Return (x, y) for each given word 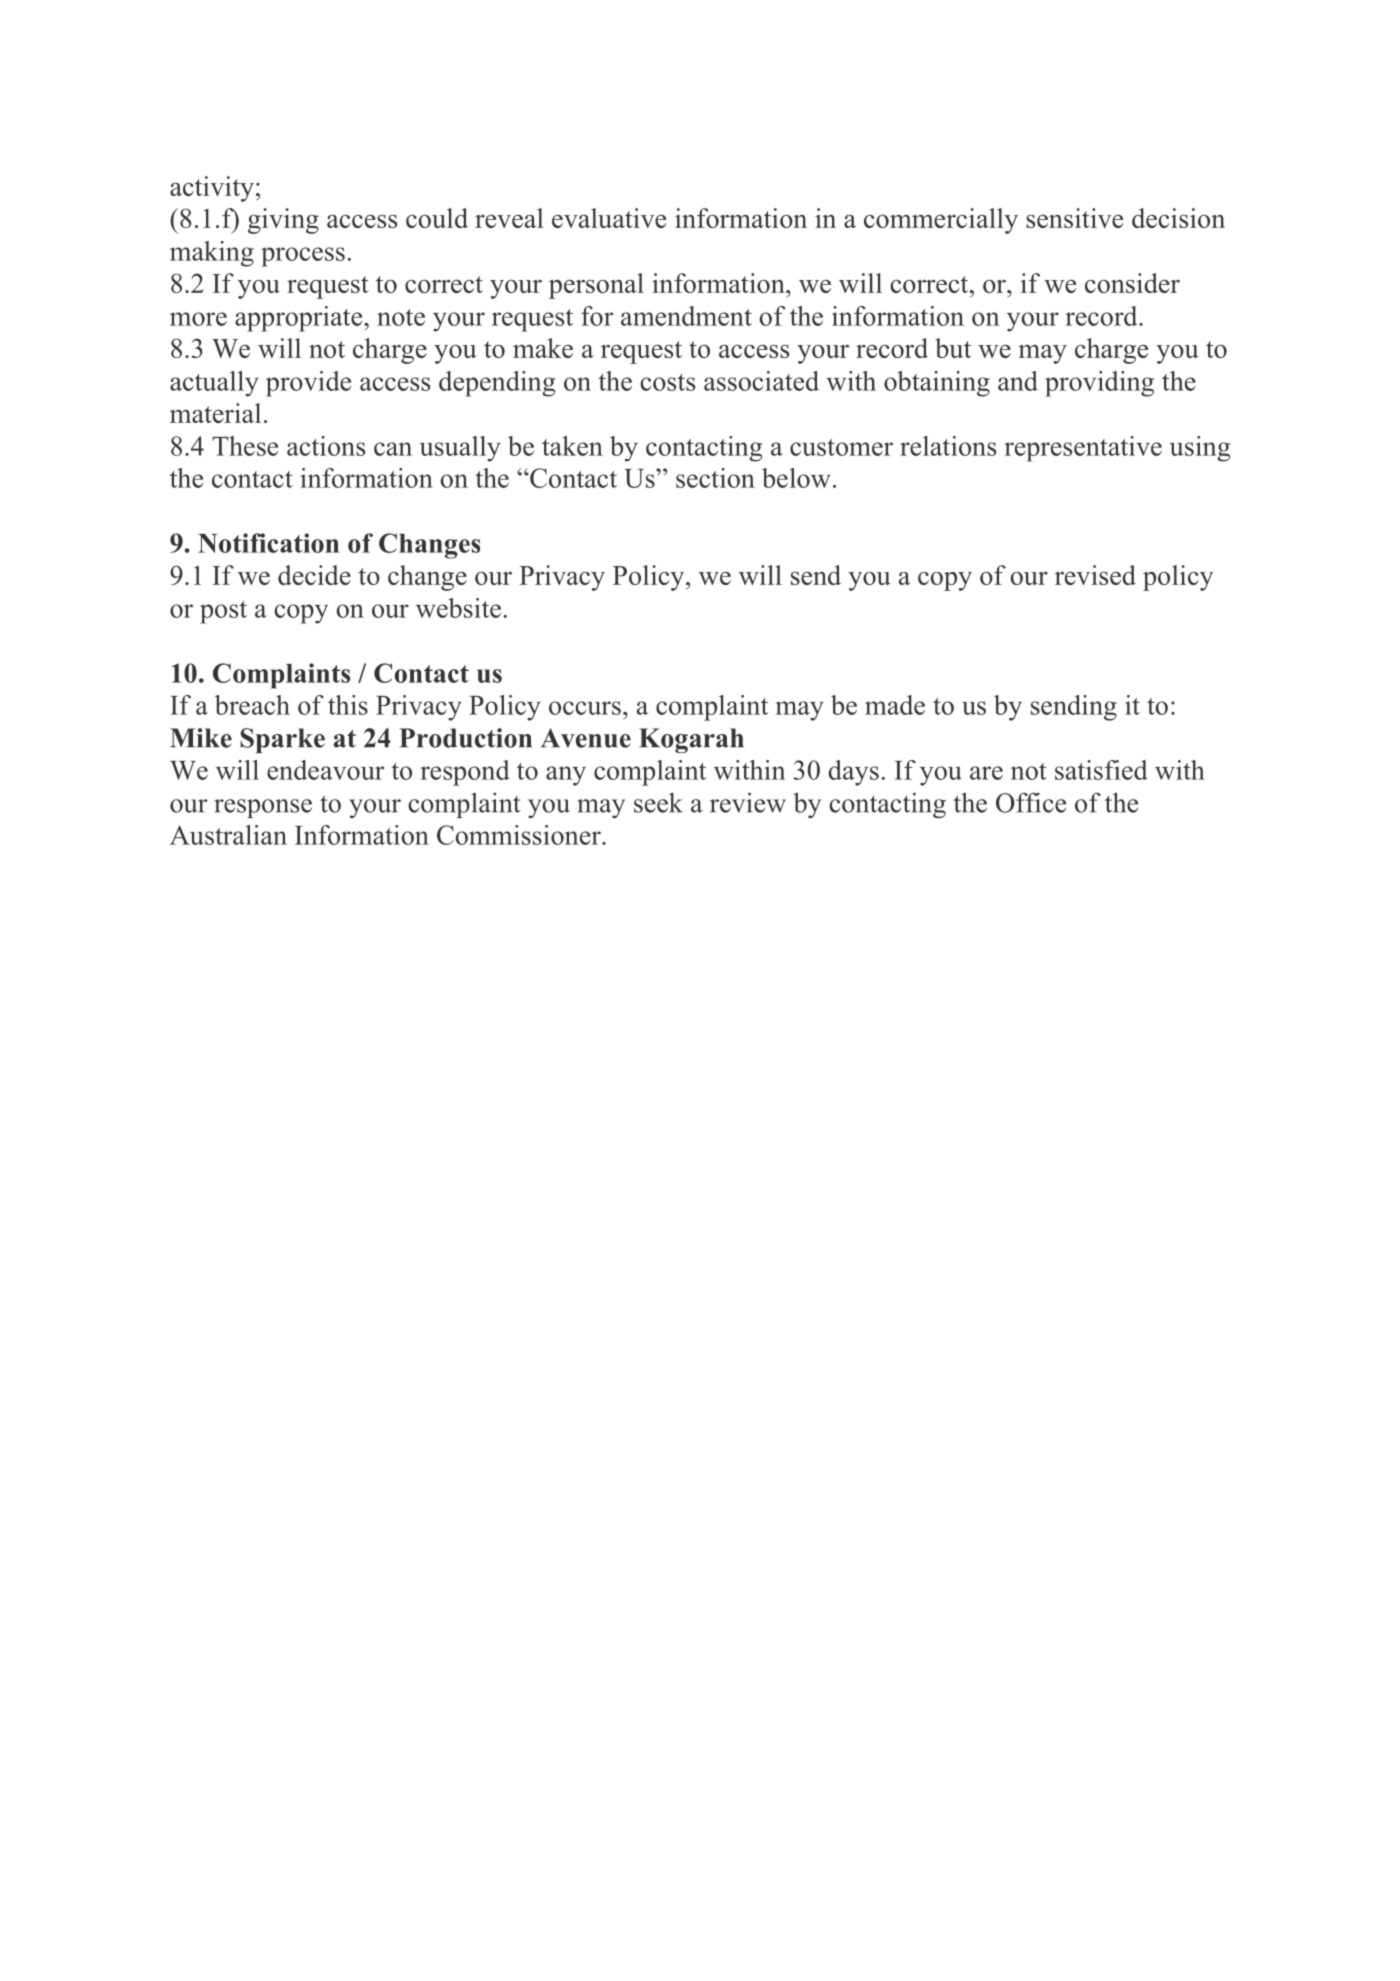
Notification (268, 543)
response (263, 808)
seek (658, 802)
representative (1083, 449)
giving (283, 221)
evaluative (609, 218)
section (715, 478)
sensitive (1074, 218)
